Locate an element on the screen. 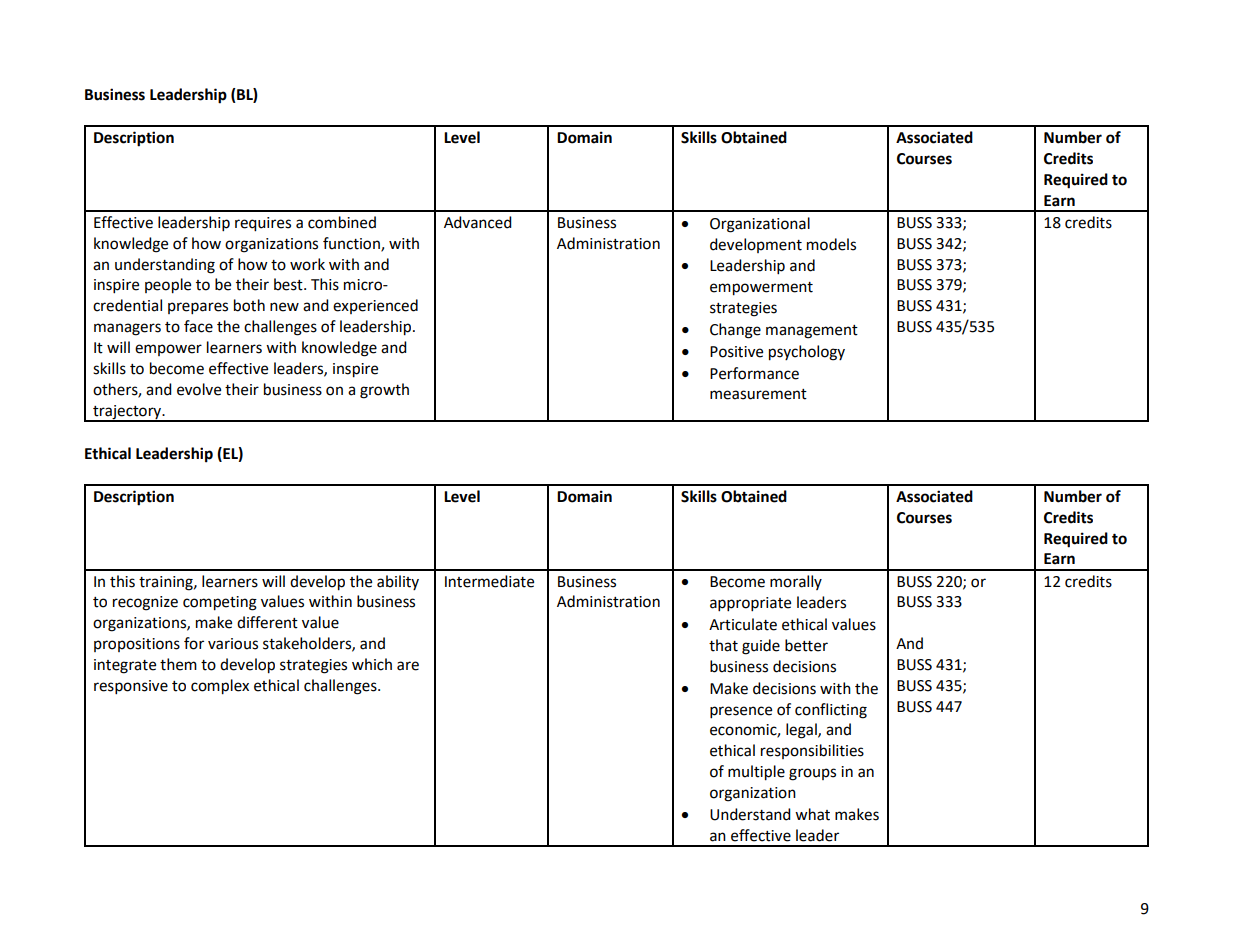  morally is located at coordinates (796, 582).
